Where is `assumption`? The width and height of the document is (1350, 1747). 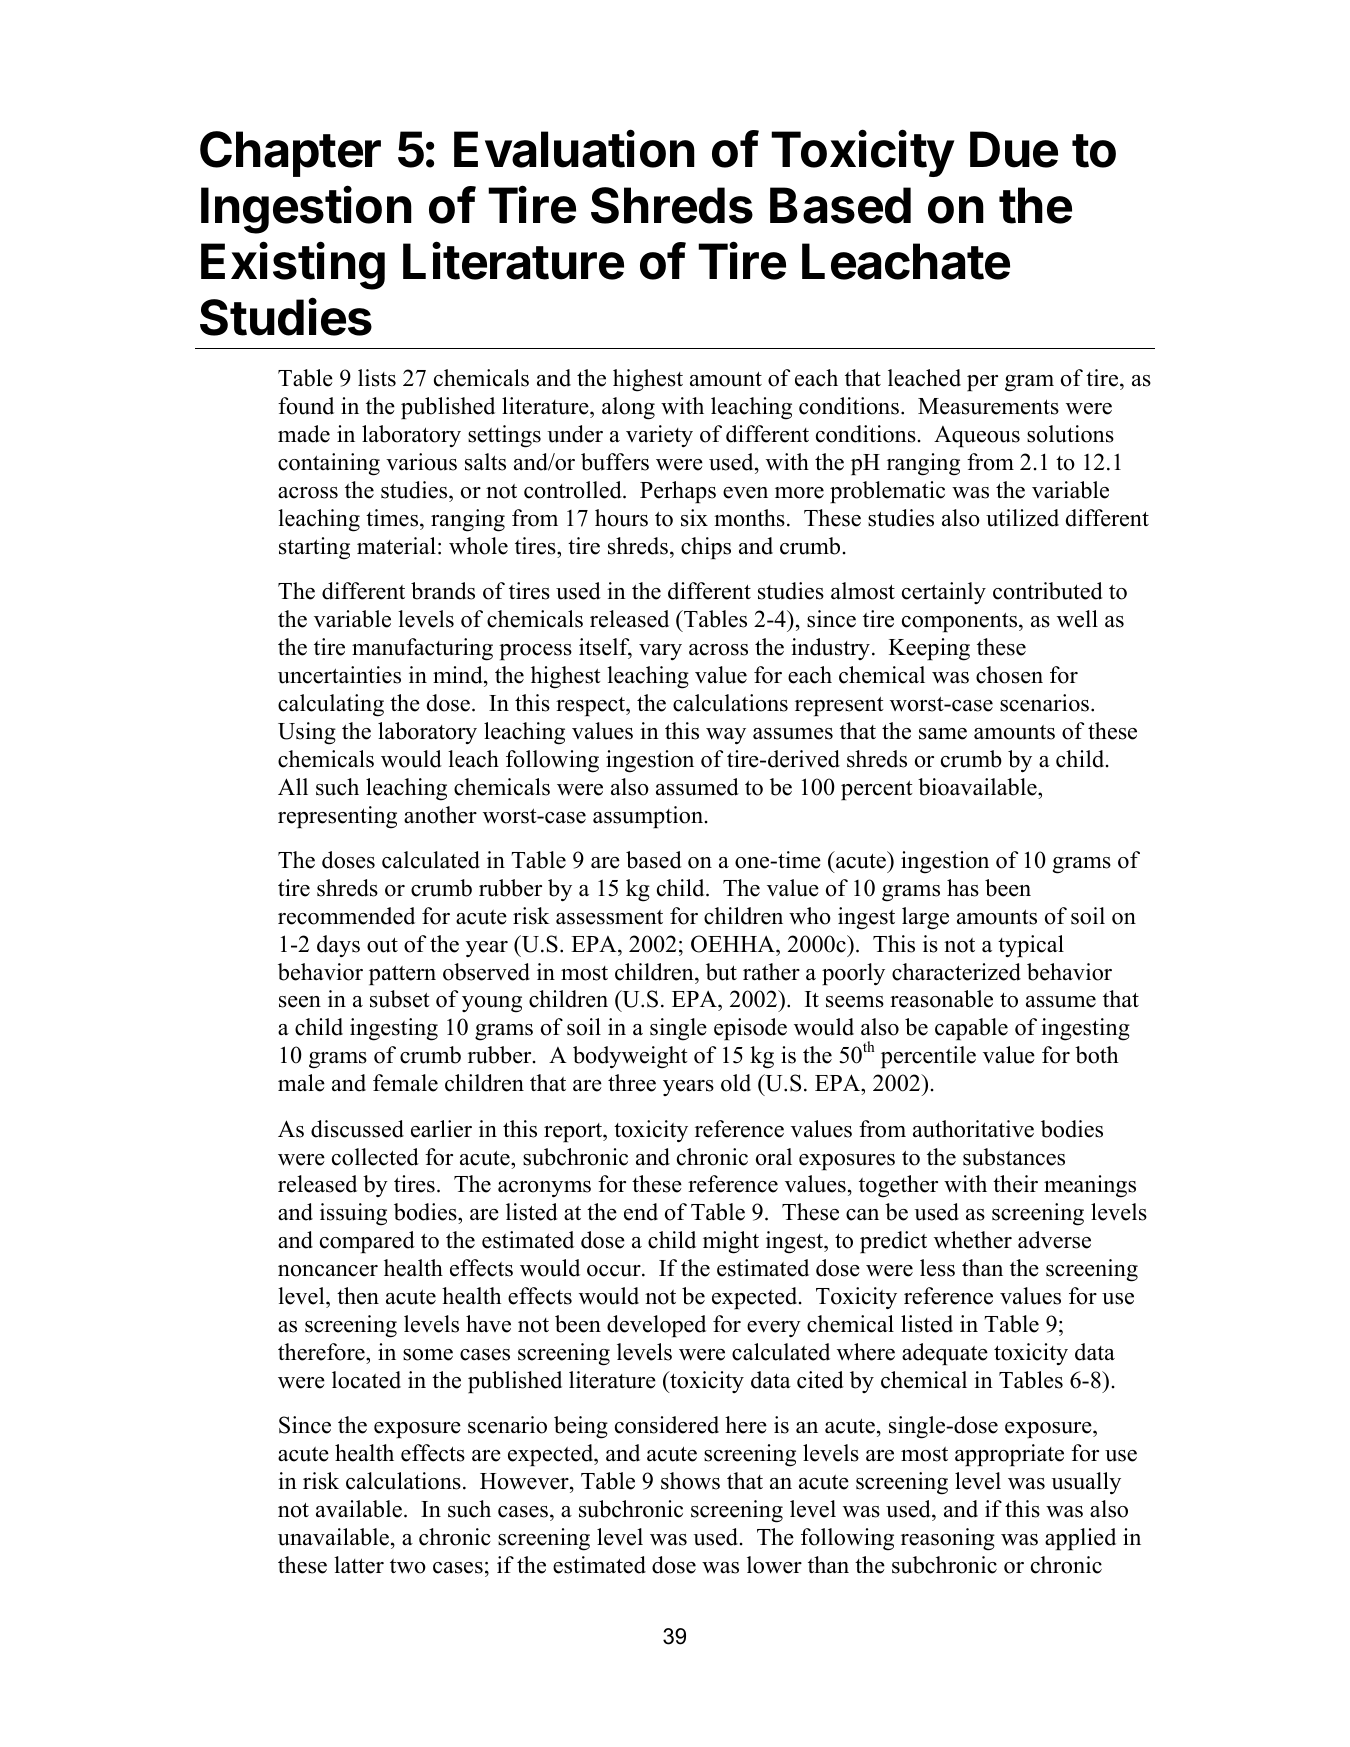
assumption is located at coordinates (649, 817).
